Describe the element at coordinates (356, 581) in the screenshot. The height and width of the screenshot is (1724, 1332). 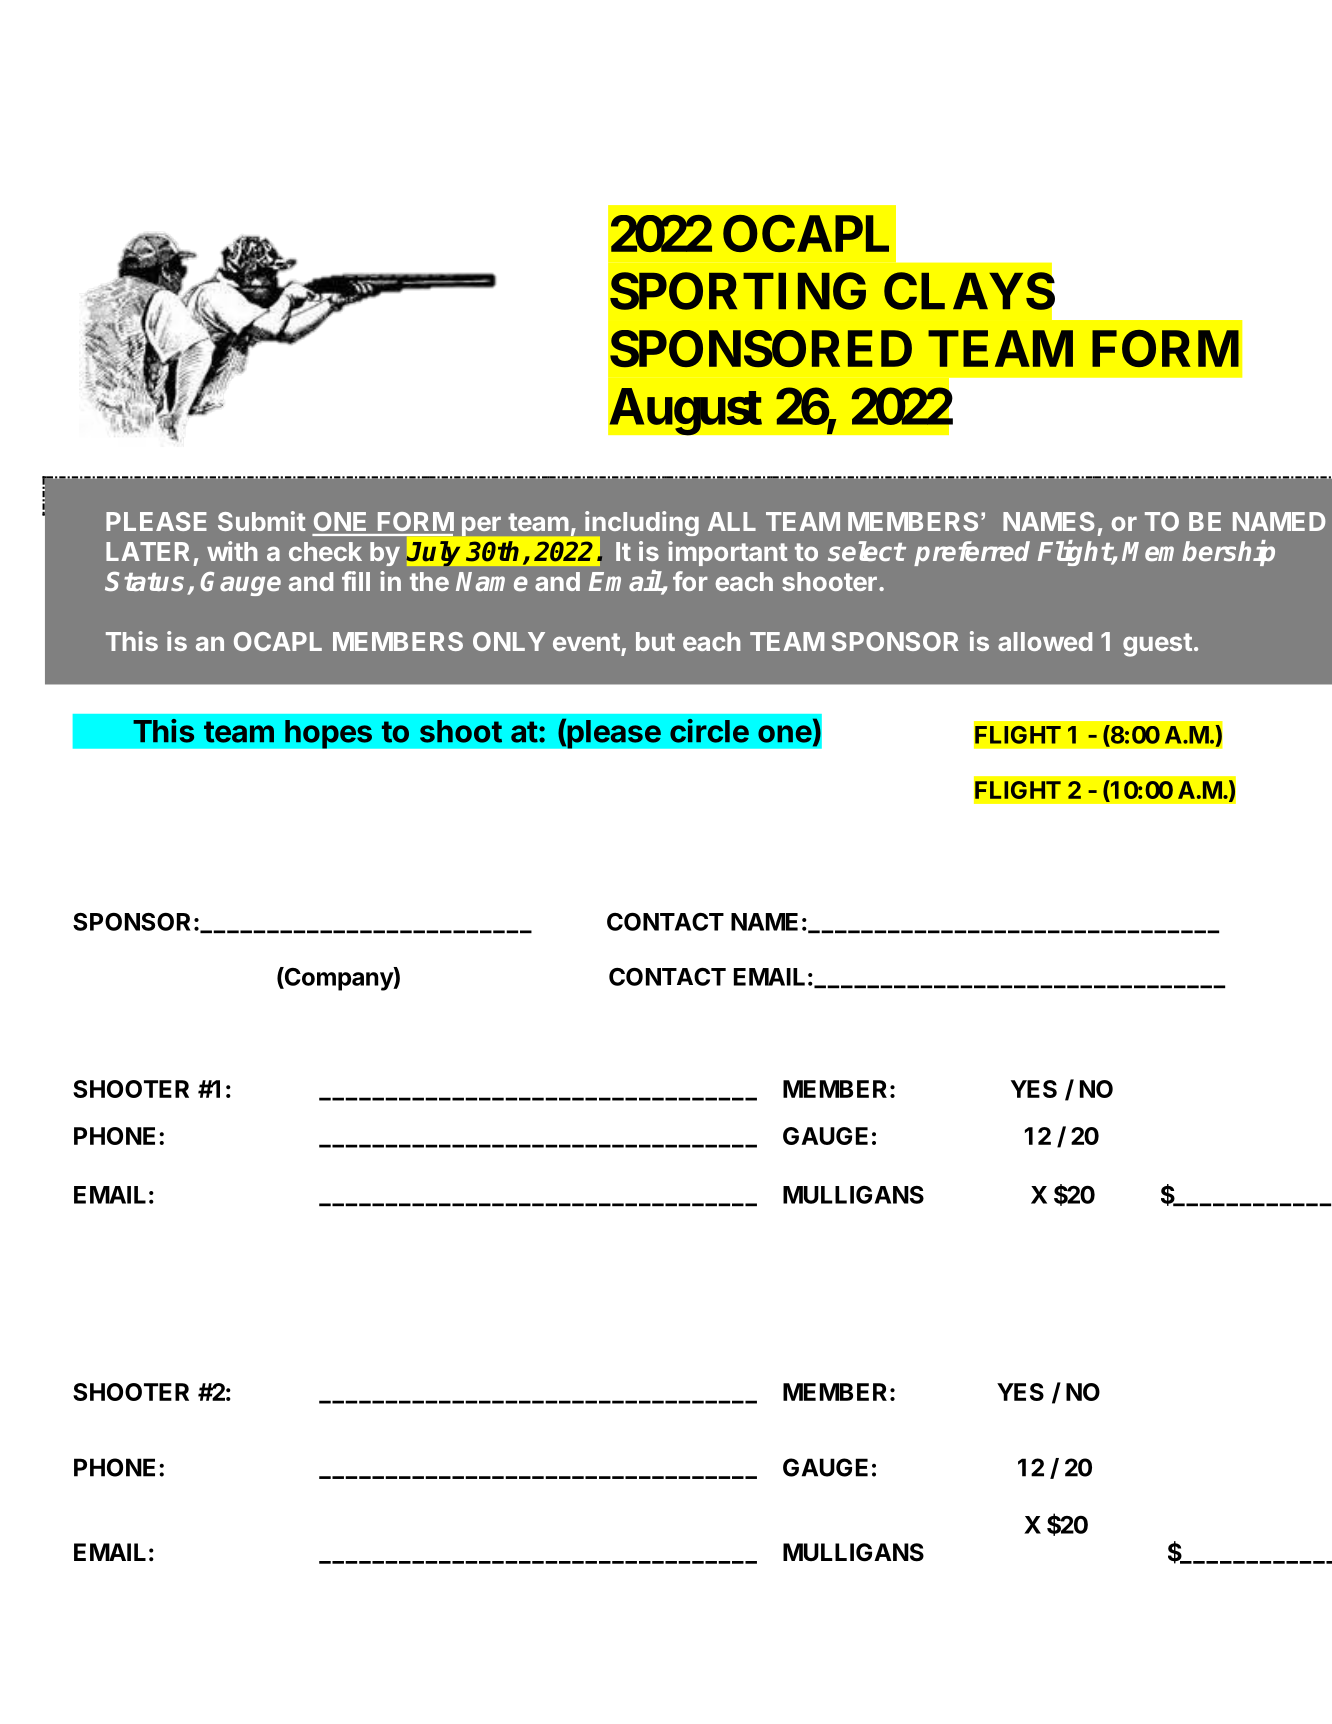
I see `fill` at that location.
